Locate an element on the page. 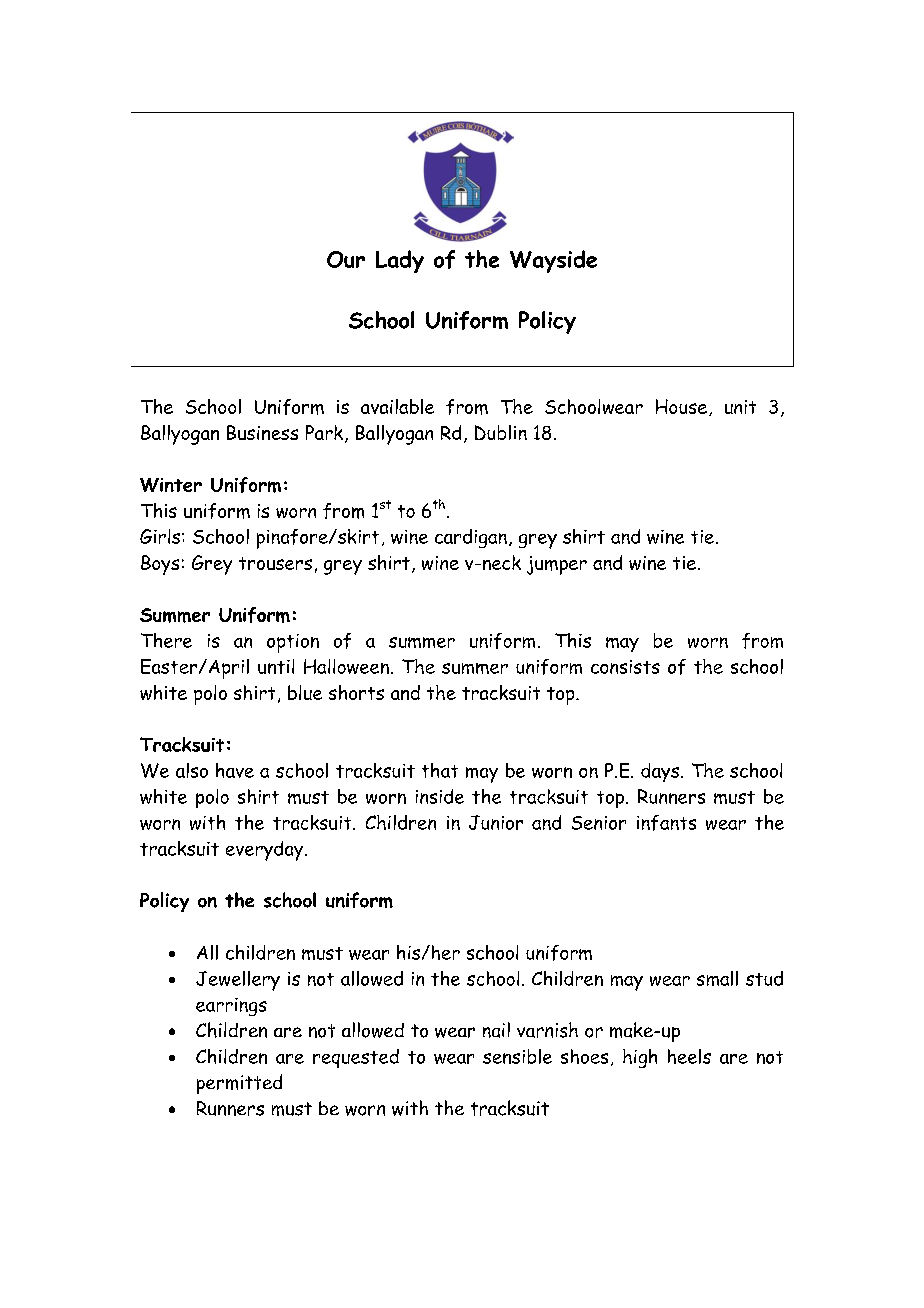  consists is located at coordinates (625, 667).
